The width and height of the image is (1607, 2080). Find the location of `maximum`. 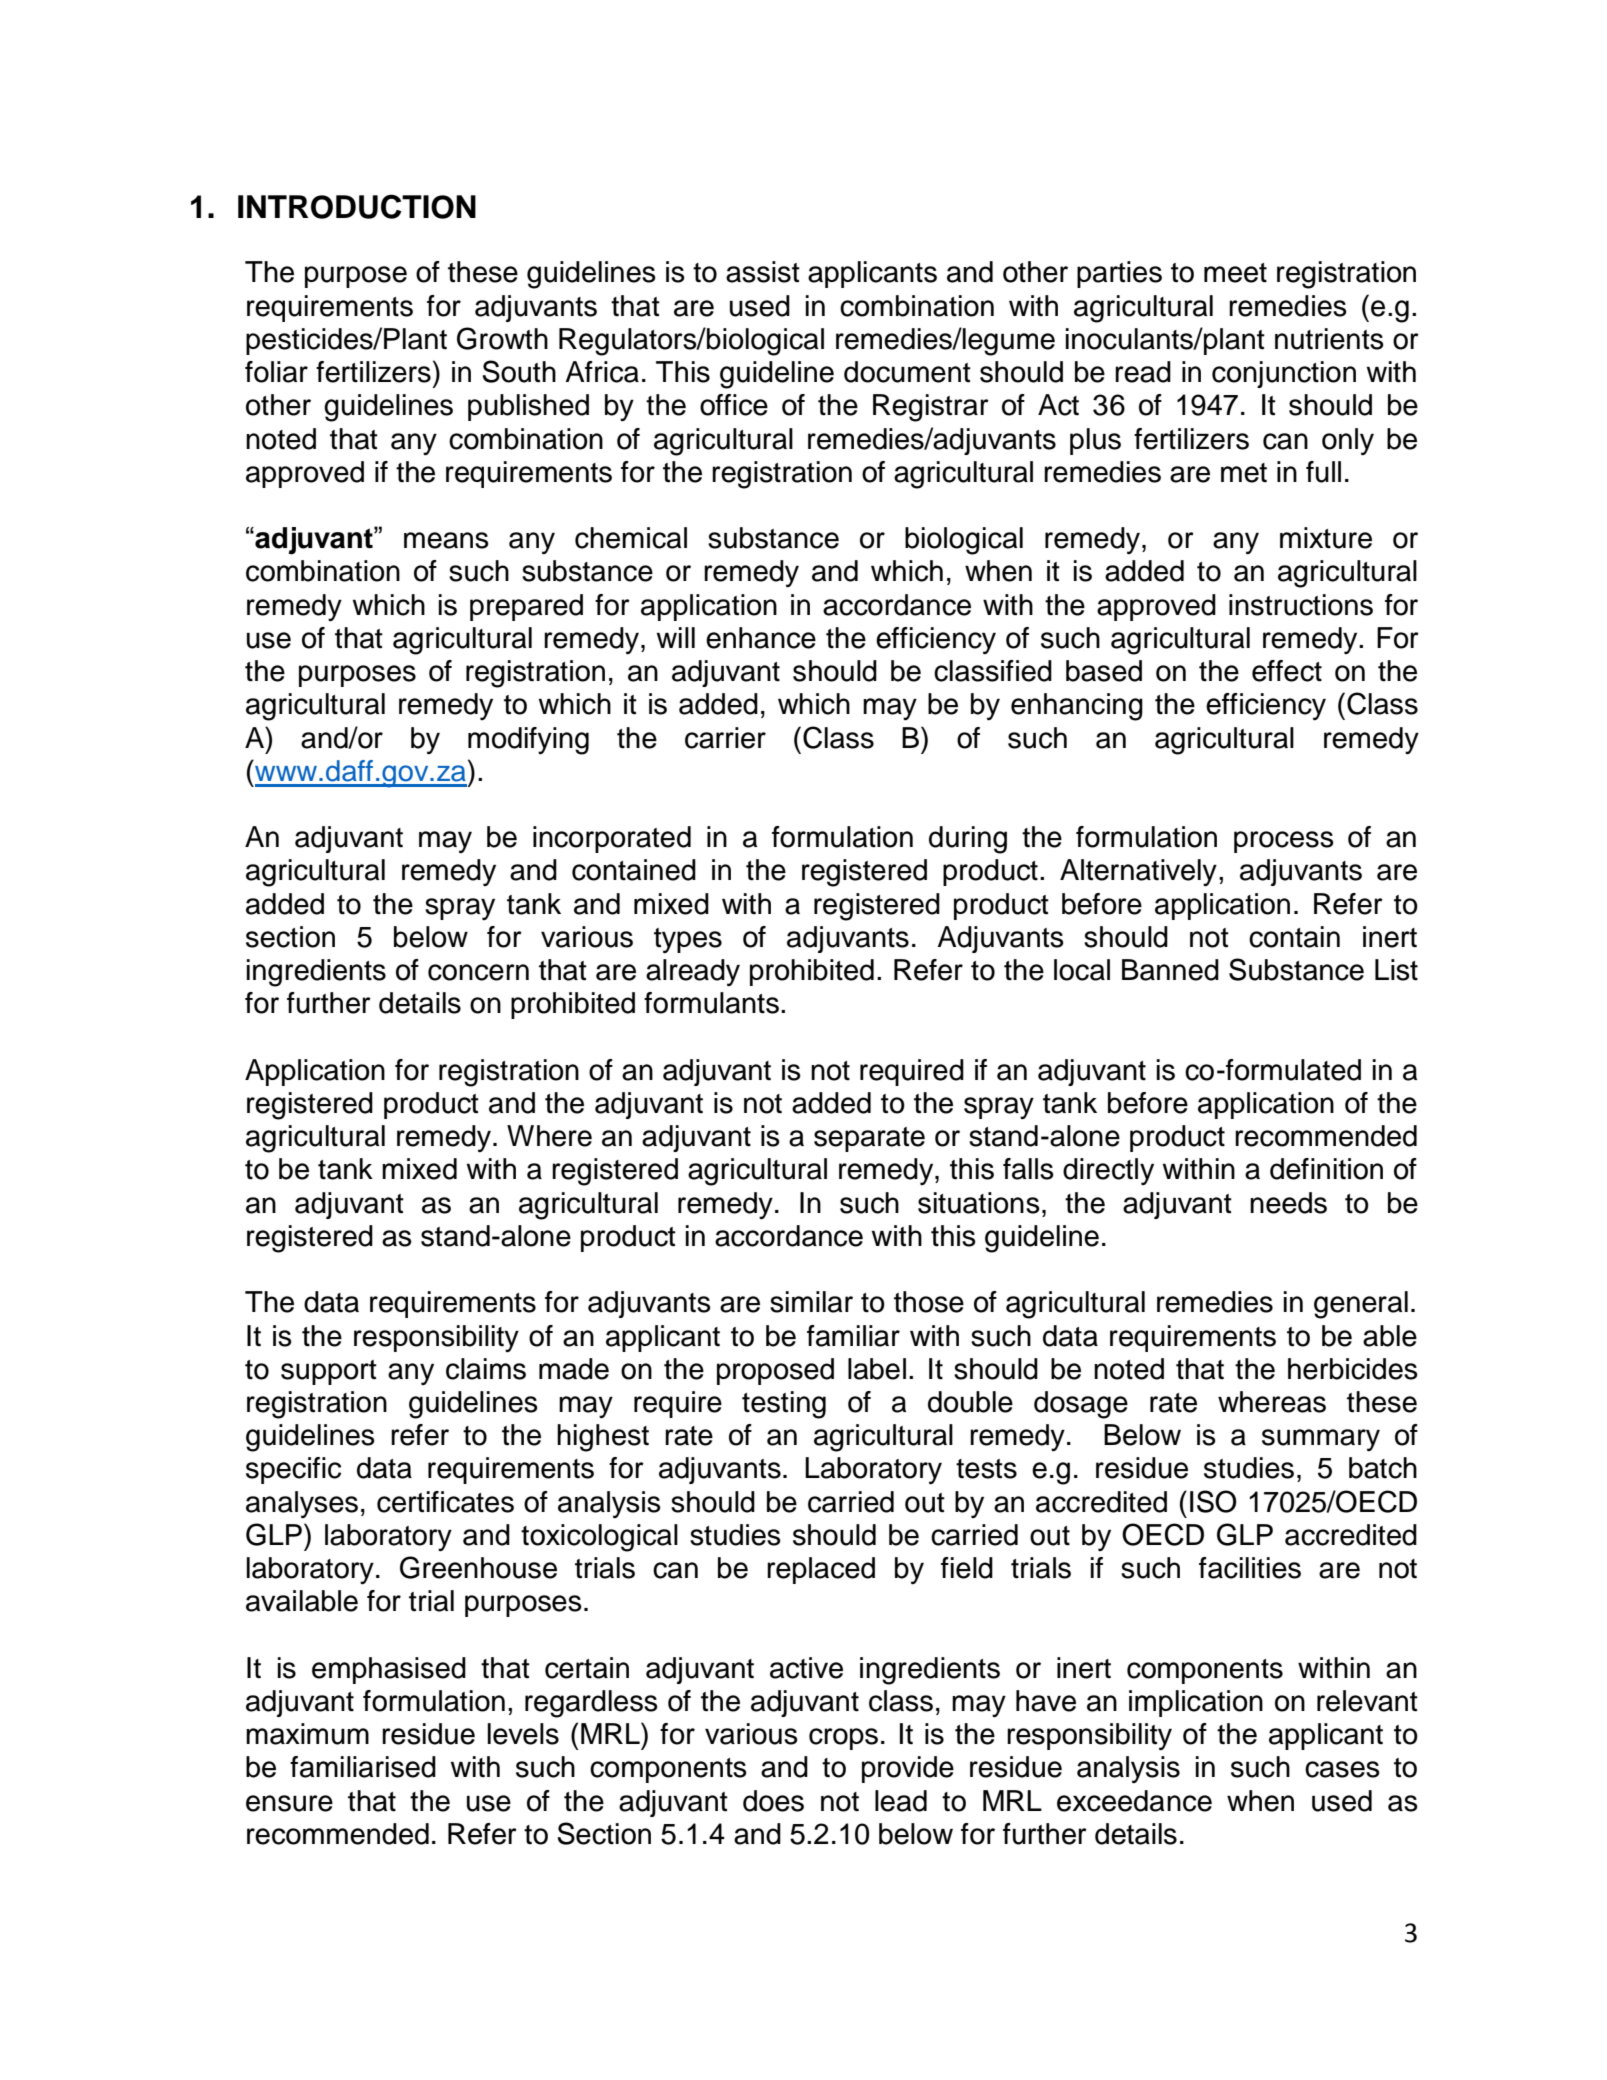

maximum is located at coordinates (307, 1734).
